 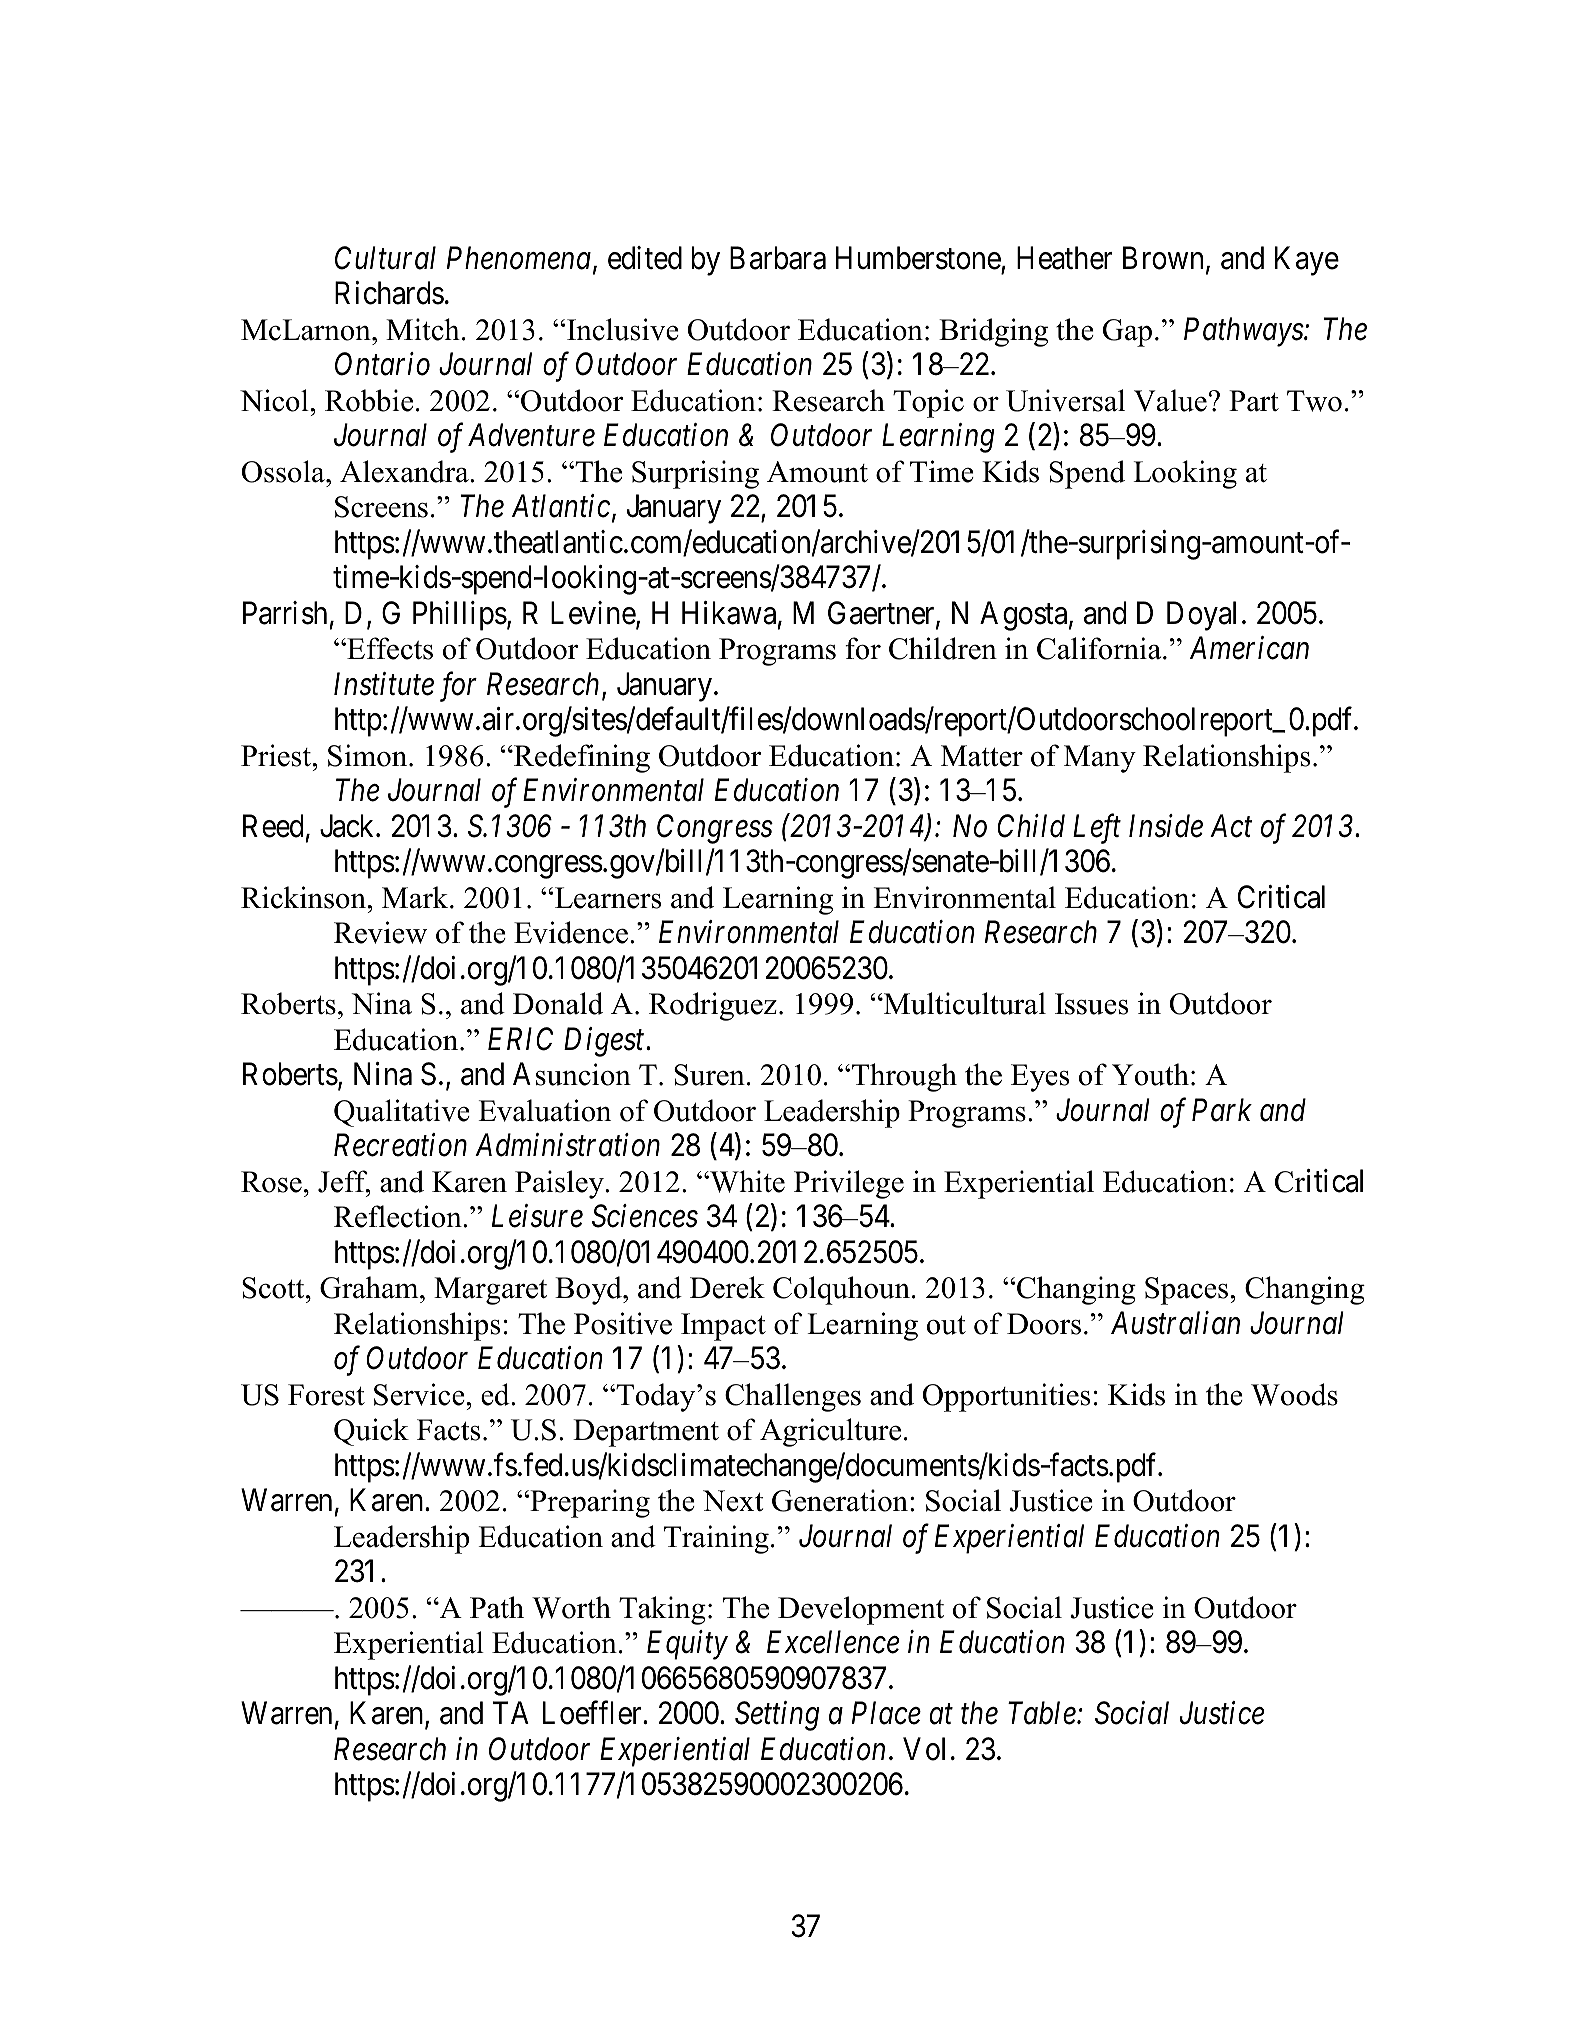 I want to click on Barbara, so click(x=778, y=258).
